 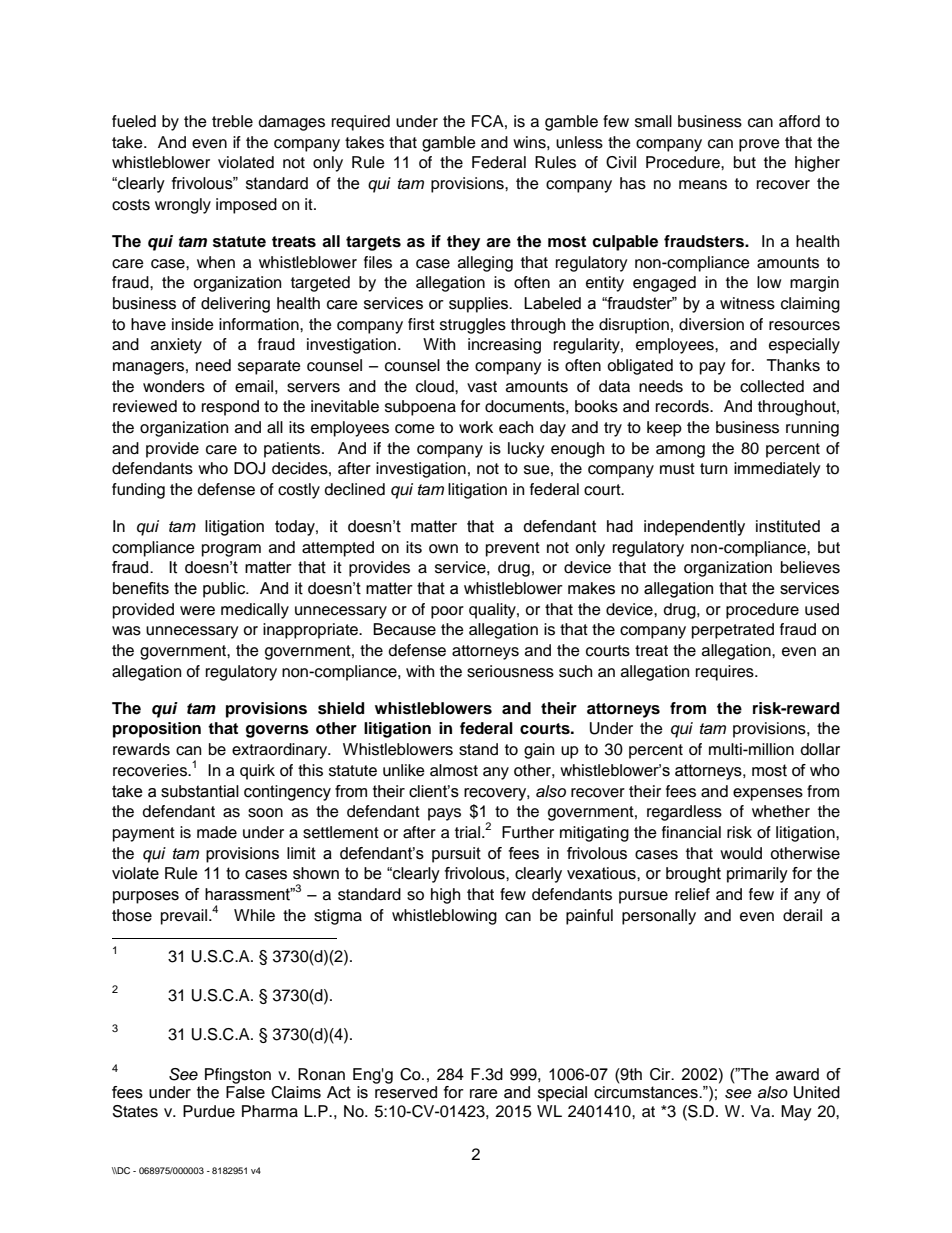 What do you see at coordinates (759, 145) in the document?
I see `prove` at bounding box center [759, 145].
